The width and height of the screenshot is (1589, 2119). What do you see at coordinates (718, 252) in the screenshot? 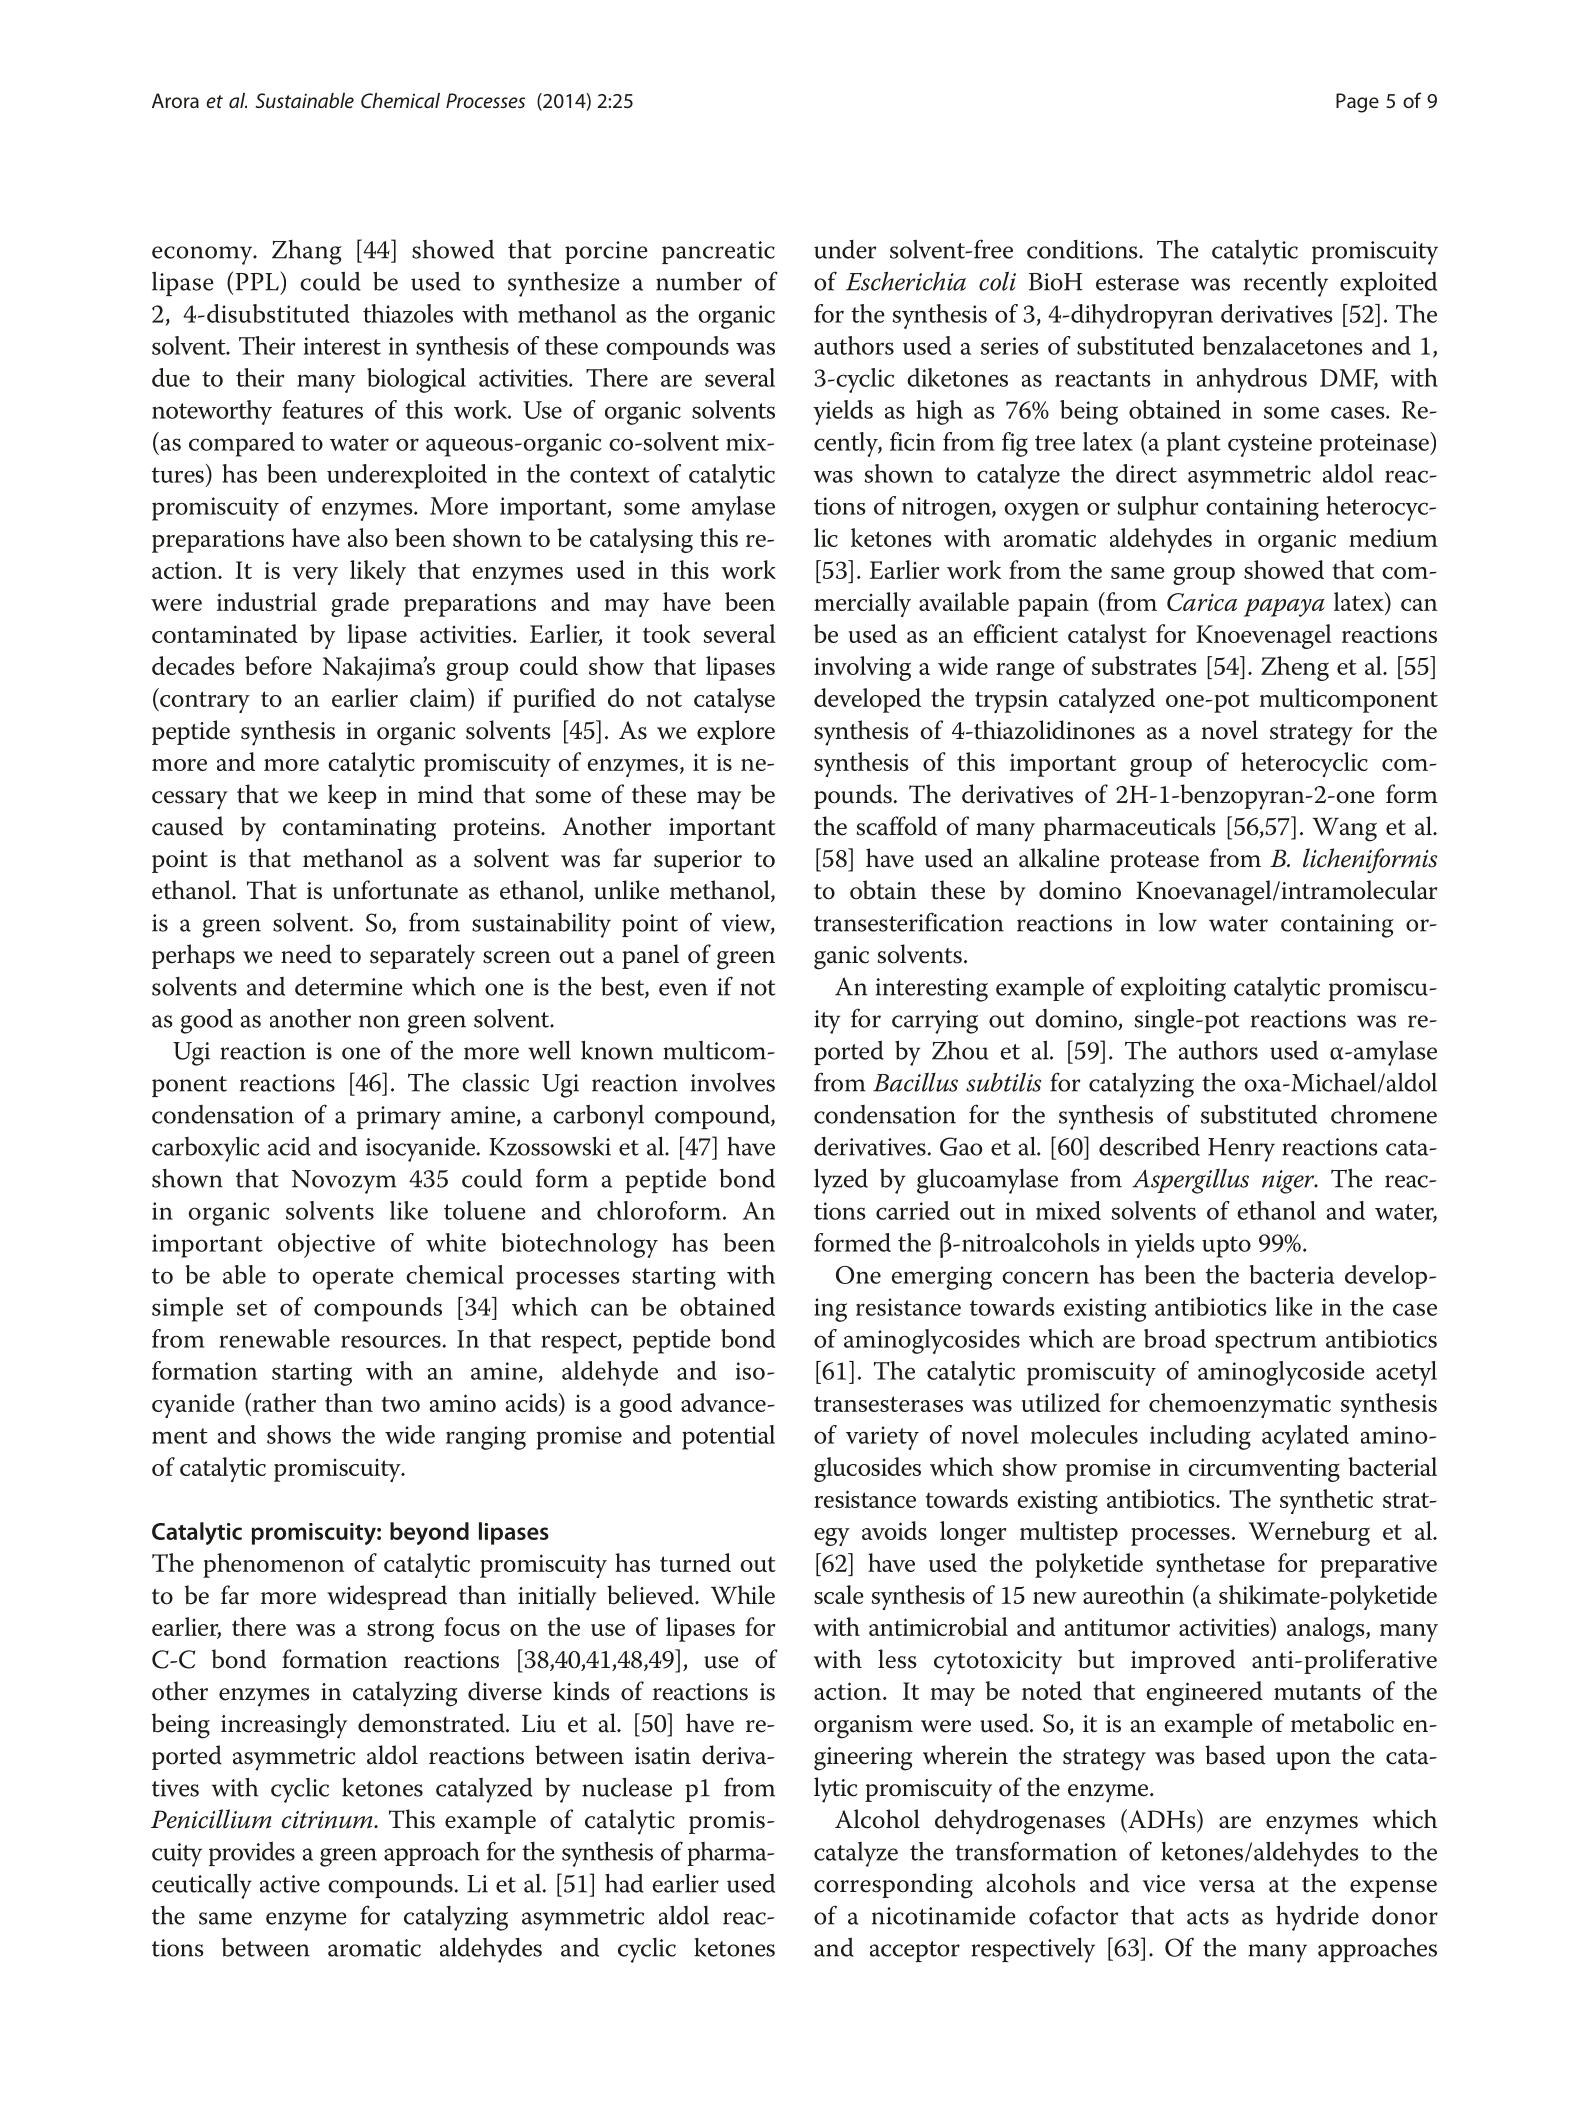
I see `pancreatic` at bounding box center [718, 252].
